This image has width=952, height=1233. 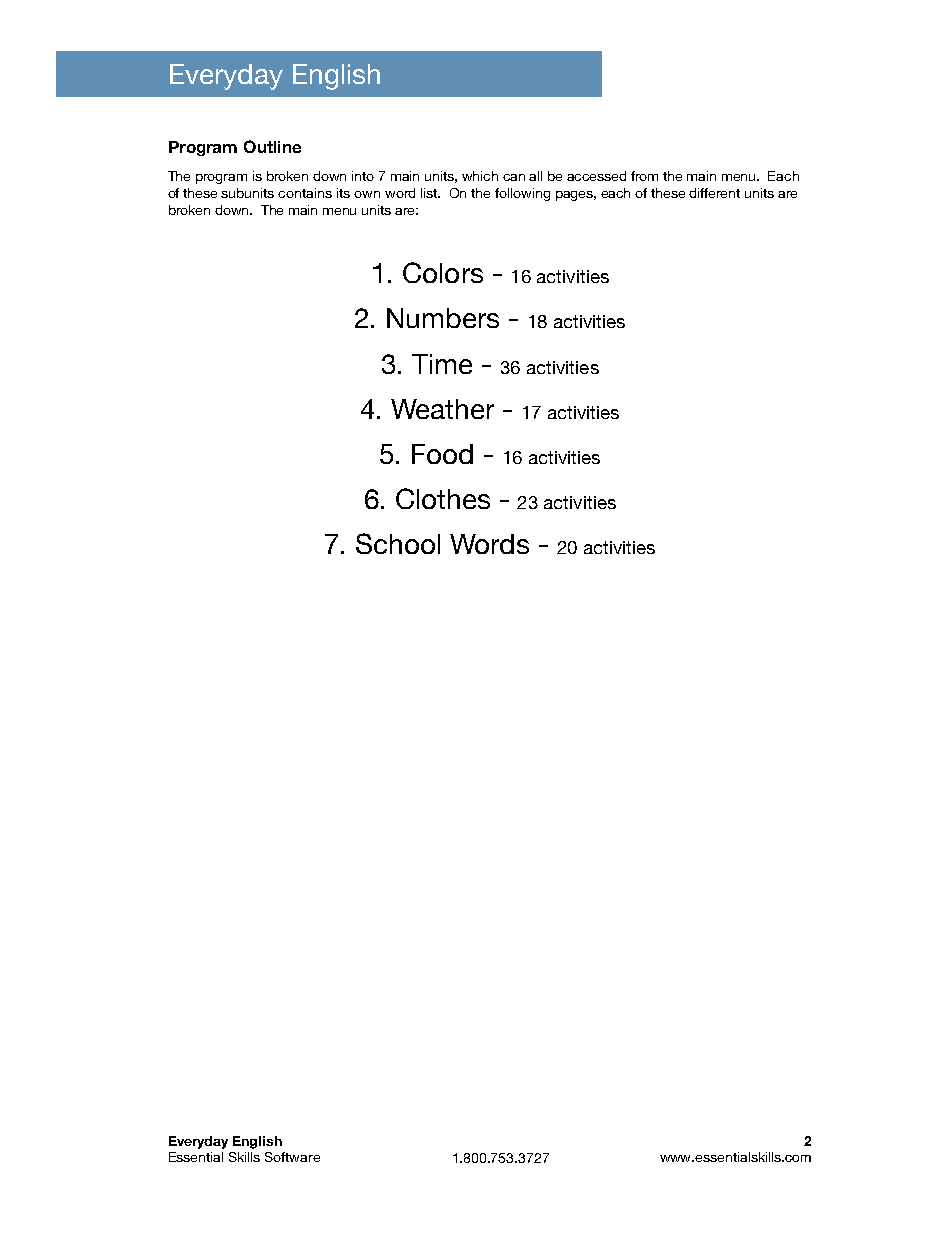 I want to click on Clothes, so click(x=443, y=498).
